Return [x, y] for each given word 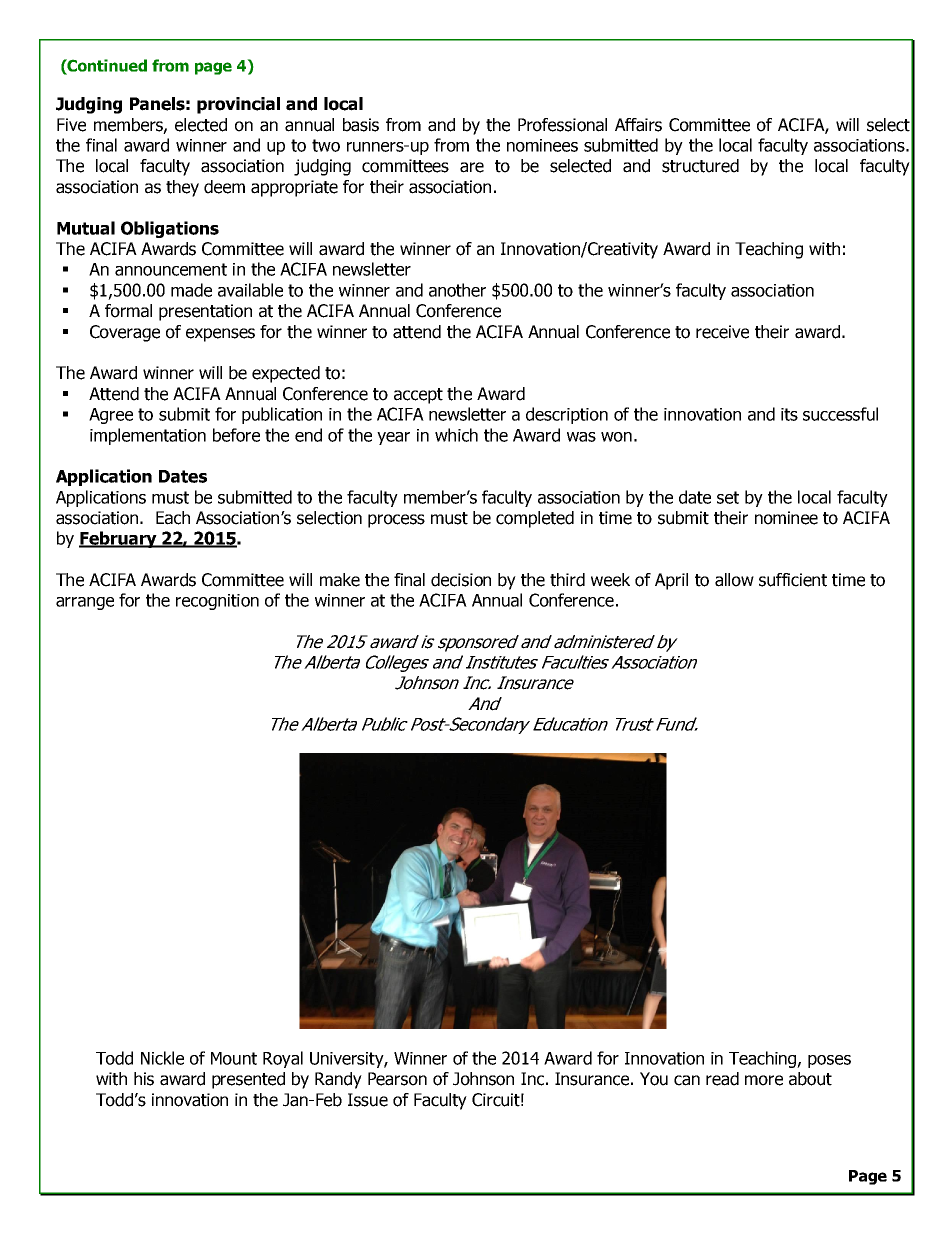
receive [722, 332]
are [472, 167]
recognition [217, 602]
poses [829, 1061]
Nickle [162, 1058]
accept [418, 396]
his [144, 1079]
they [182, 188]
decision [461, 580]
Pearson [397, 1079]
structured [700, 166]
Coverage [125, 333]
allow [734, 580]
